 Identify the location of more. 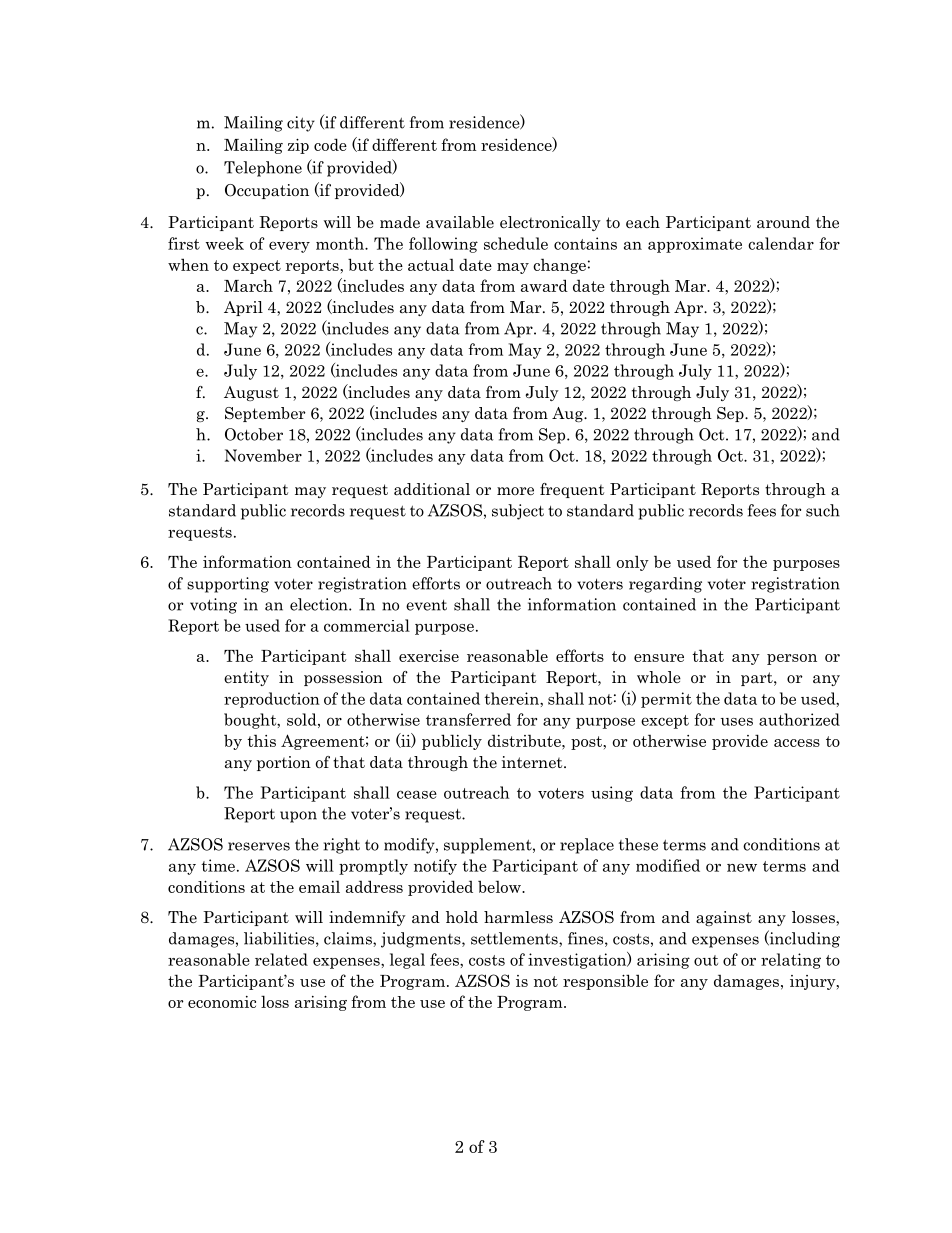
(515, 491).
